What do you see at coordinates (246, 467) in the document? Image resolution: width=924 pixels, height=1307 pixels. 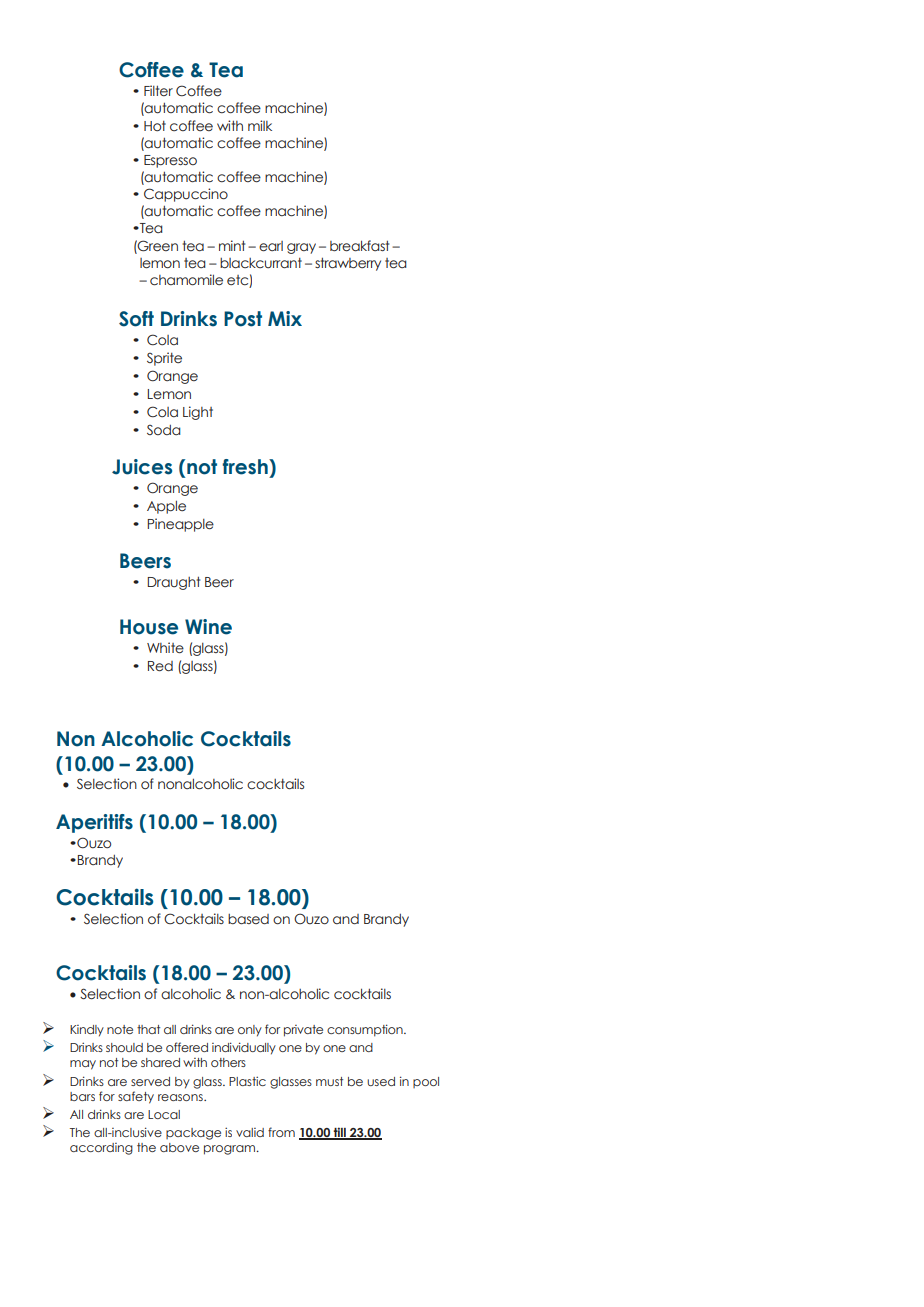 I see `fresh` at bounding box center [246, 467].
